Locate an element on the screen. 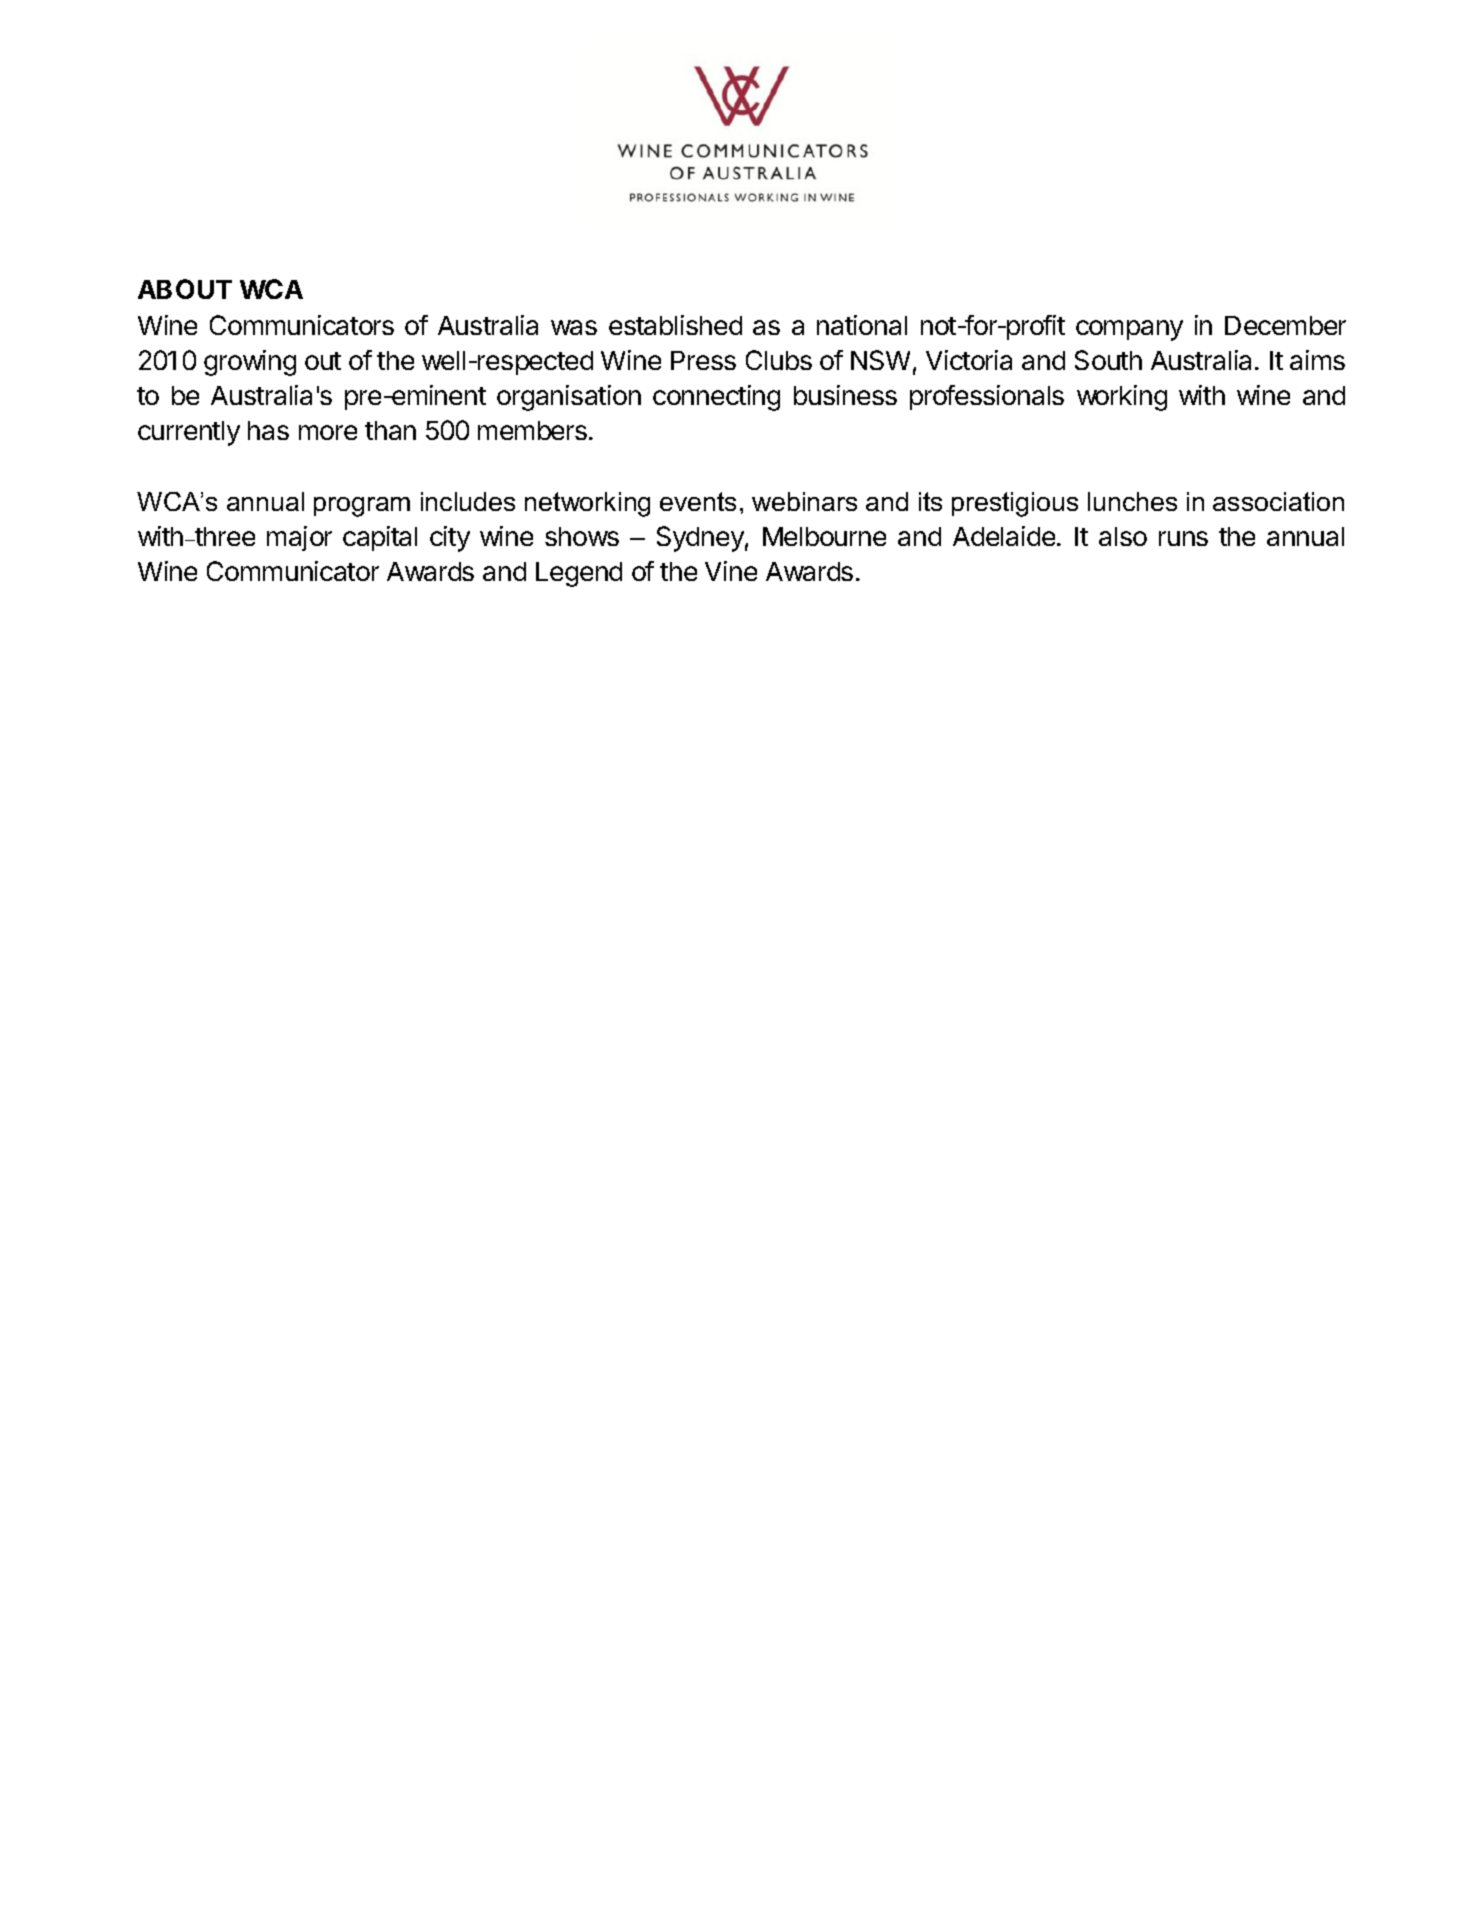 The image size is (1484, 1920). growing is located at coordinates (250, 363).
